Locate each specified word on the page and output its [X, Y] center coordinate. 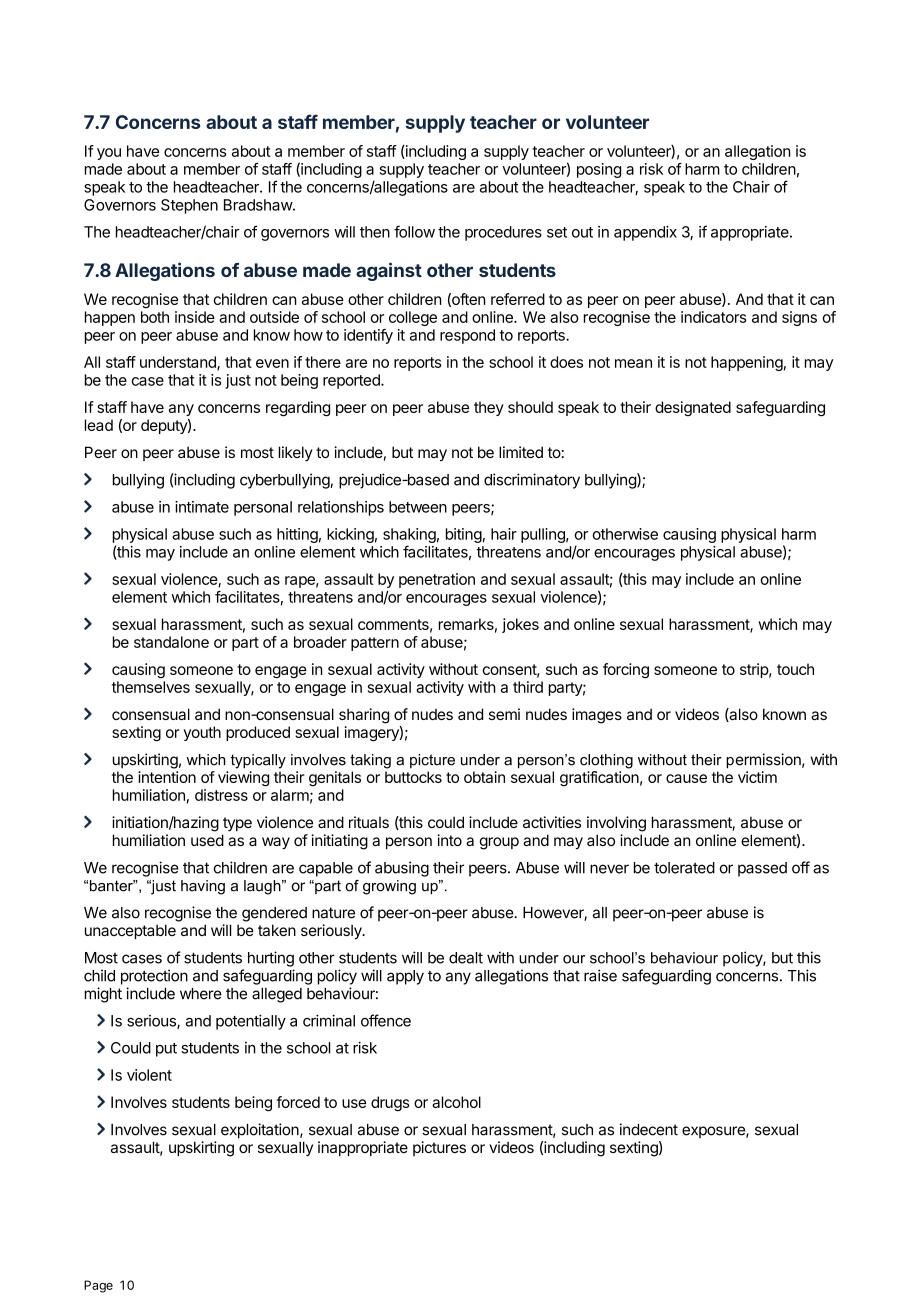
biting [464, 535]
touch [795, 669]
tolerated [684, 868]
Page [98, 1286]
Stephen [189, 206]
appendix [645, 233]
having [203, 887]
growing [389, 887]
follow [414, 231]
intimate [202, 507]
